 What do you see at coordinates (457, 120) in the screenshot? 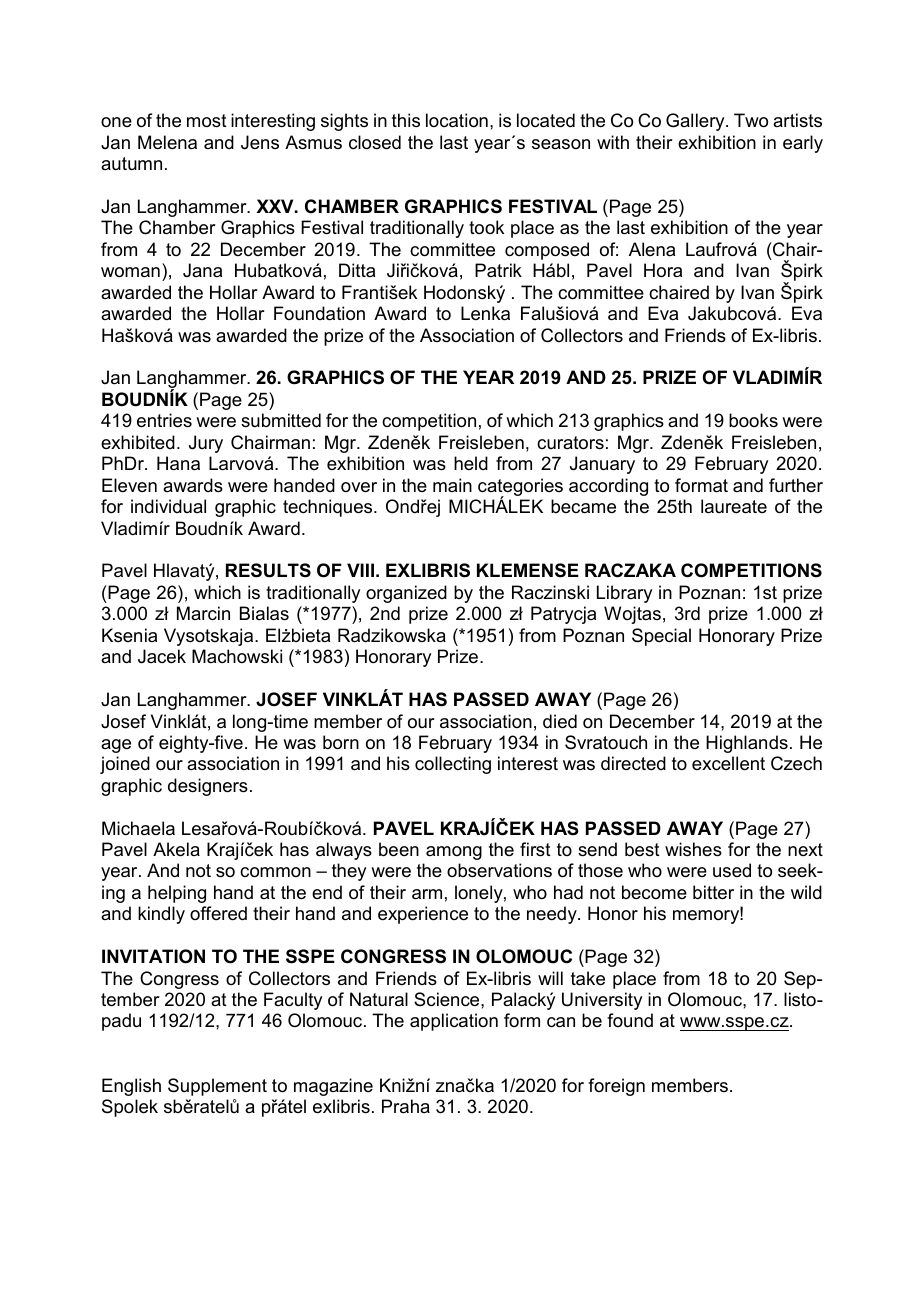
I see `location` at bounding box center [457, 120].
